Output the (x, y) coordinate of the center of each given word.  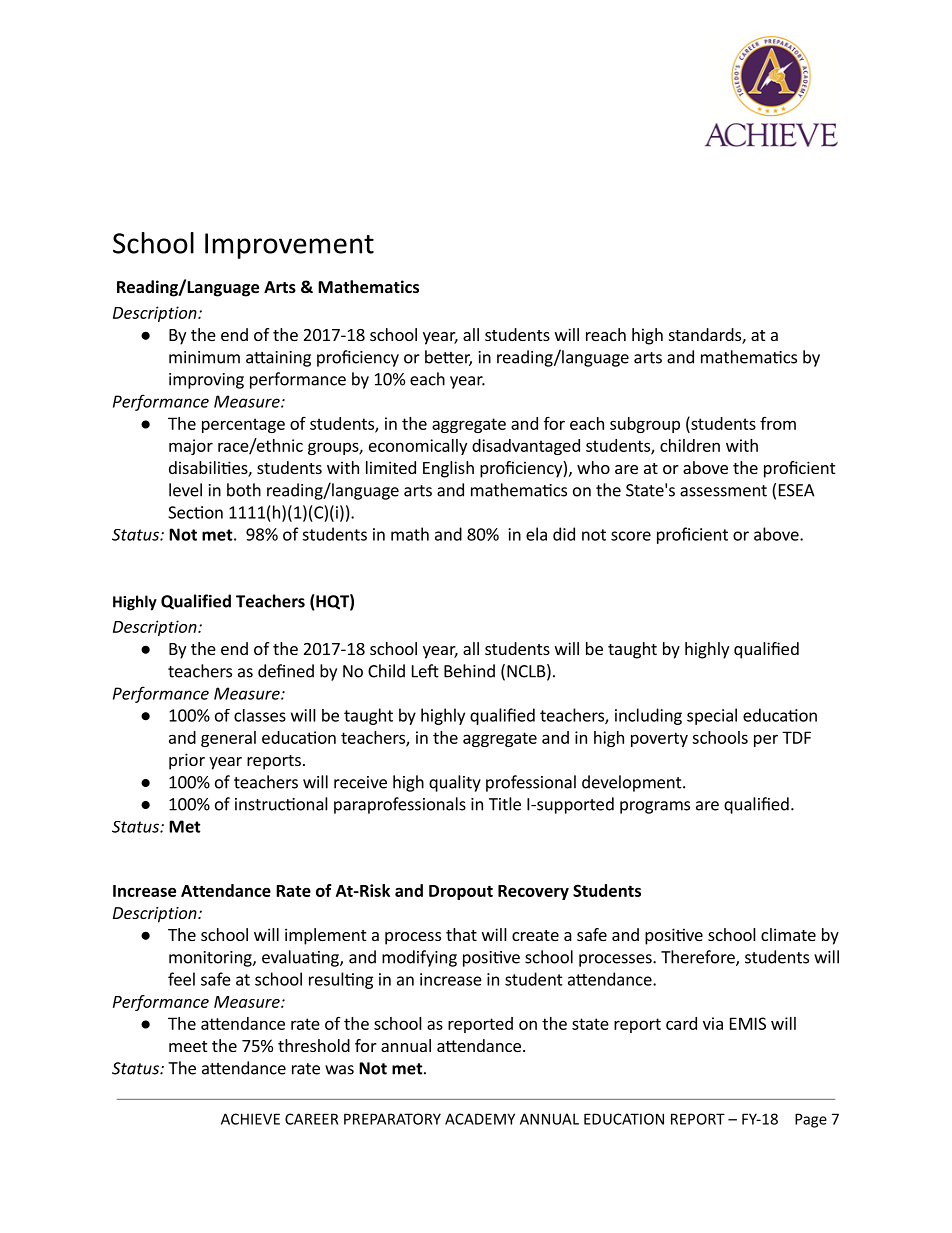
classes (260, 715)
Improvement (289, 246)
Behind (469, 671)
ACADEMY (480, 1119)
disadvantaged (526, 447)
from (778, 423)
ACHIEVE (250, 1119)
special (712, 716)
